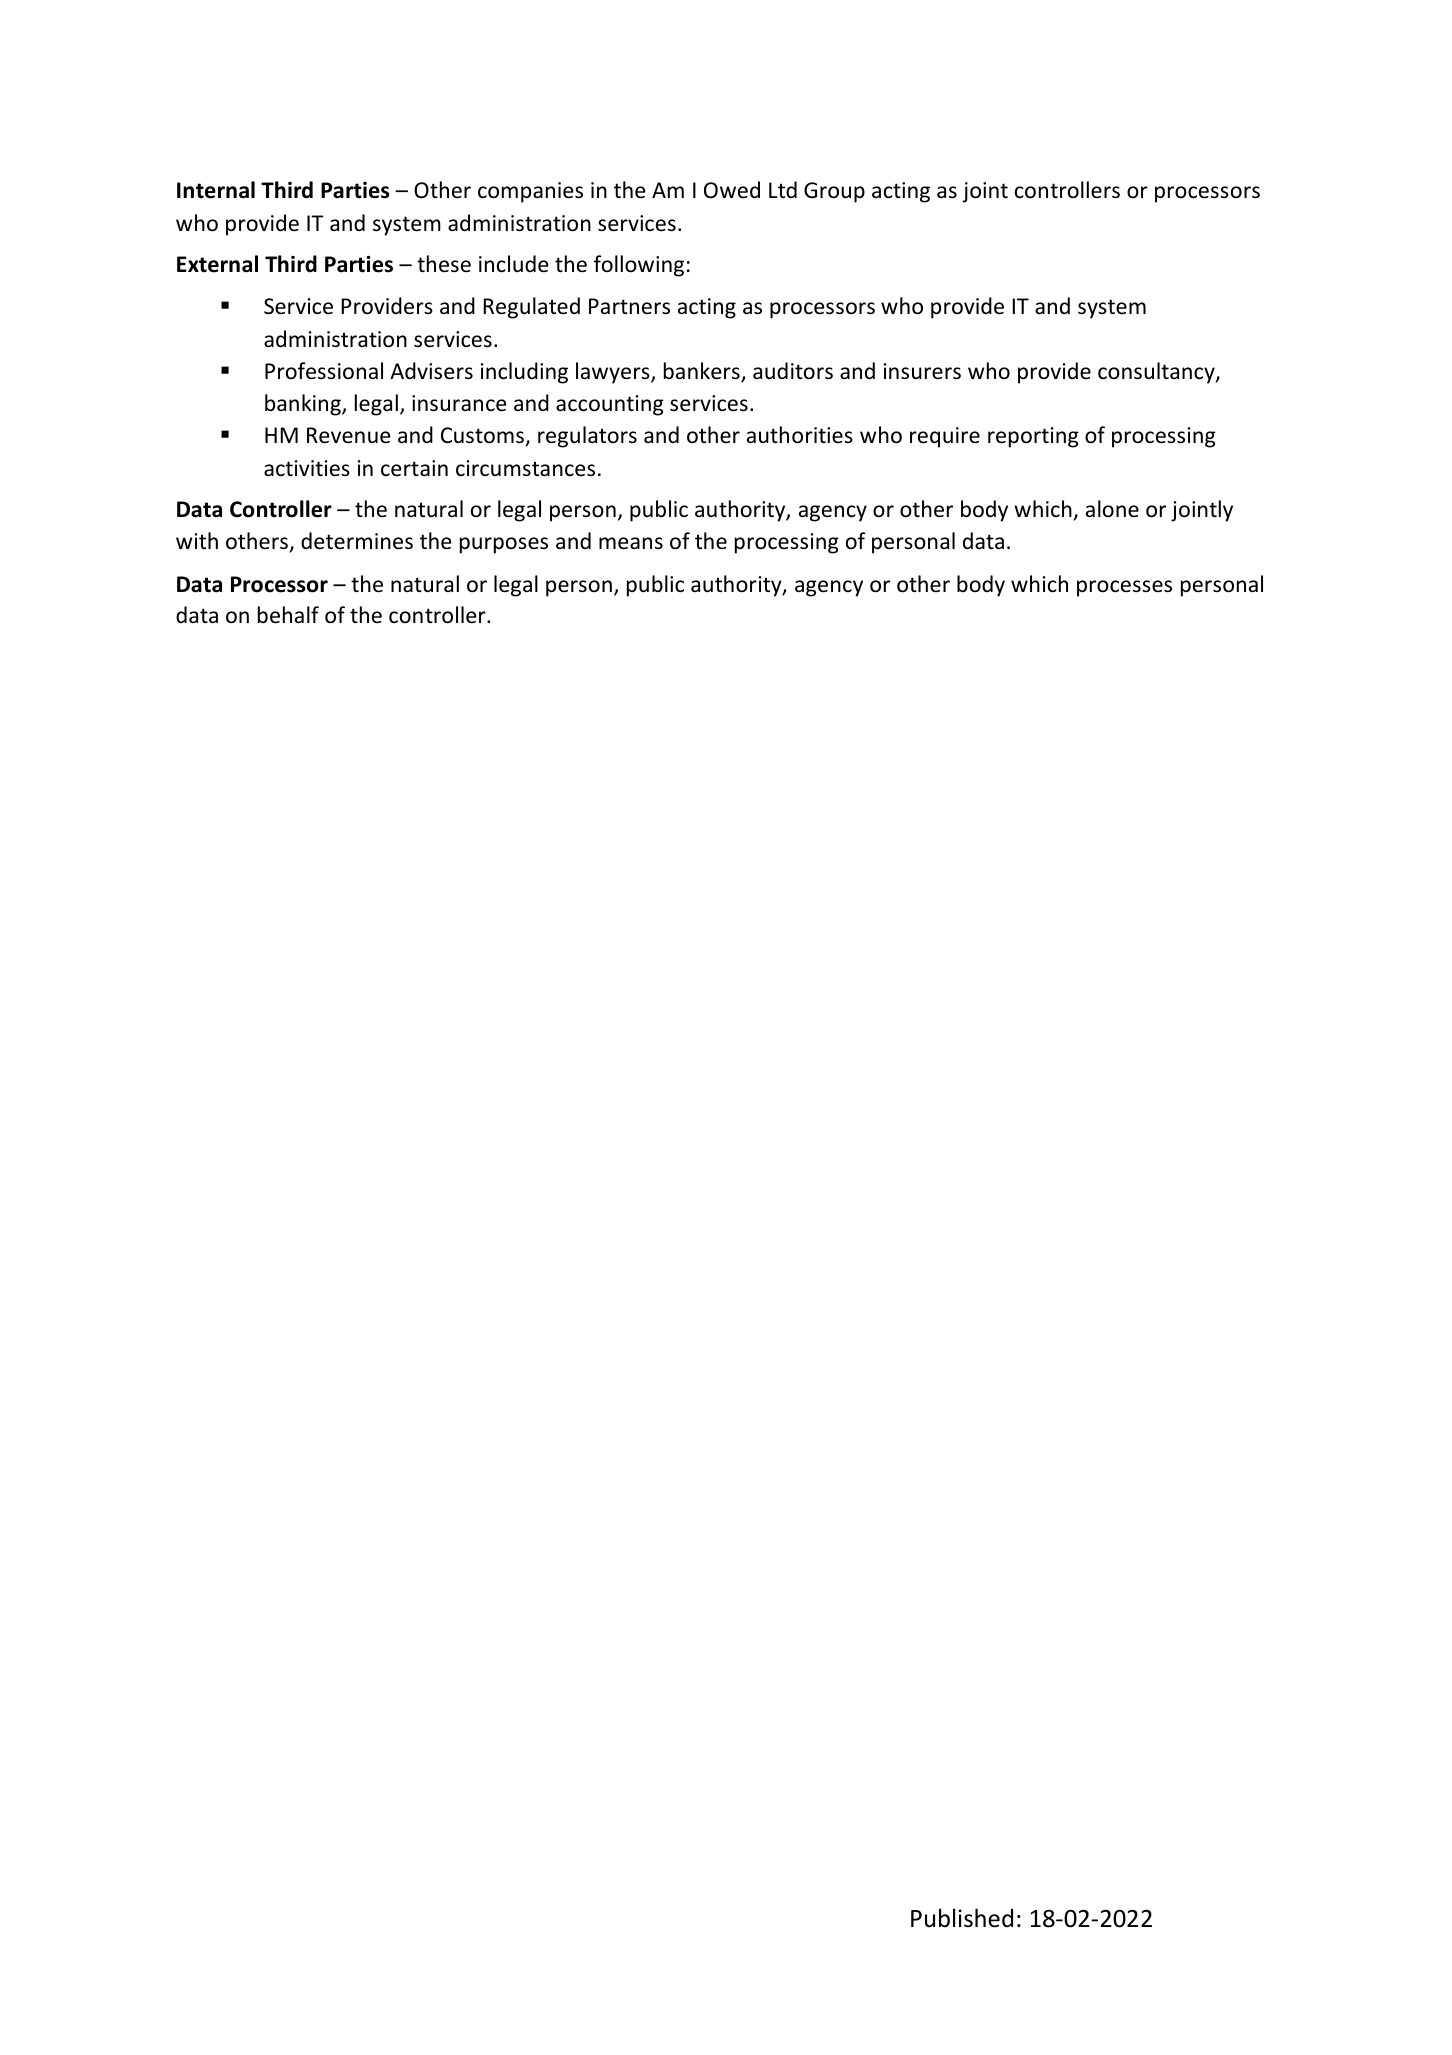 Image resolution: width=1452 pixels, height=2055 pixels. Describe the element at coordinates (1033, 437) in the screenshot. I see `reporting` at that location.
